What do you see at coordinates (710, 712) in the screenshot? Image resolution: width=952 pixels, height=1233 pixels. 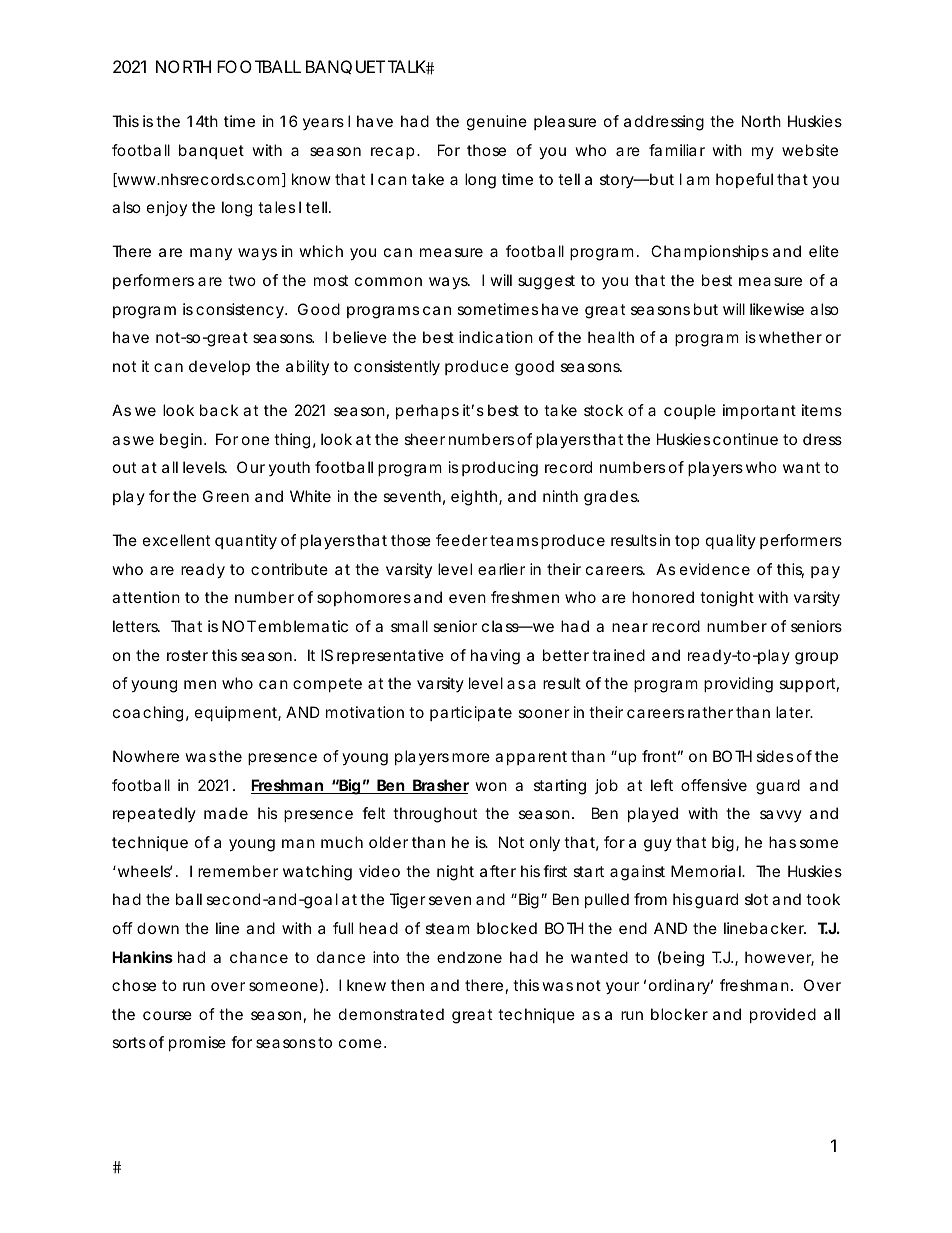 I see `rather` at bounding box center [710, 712].
